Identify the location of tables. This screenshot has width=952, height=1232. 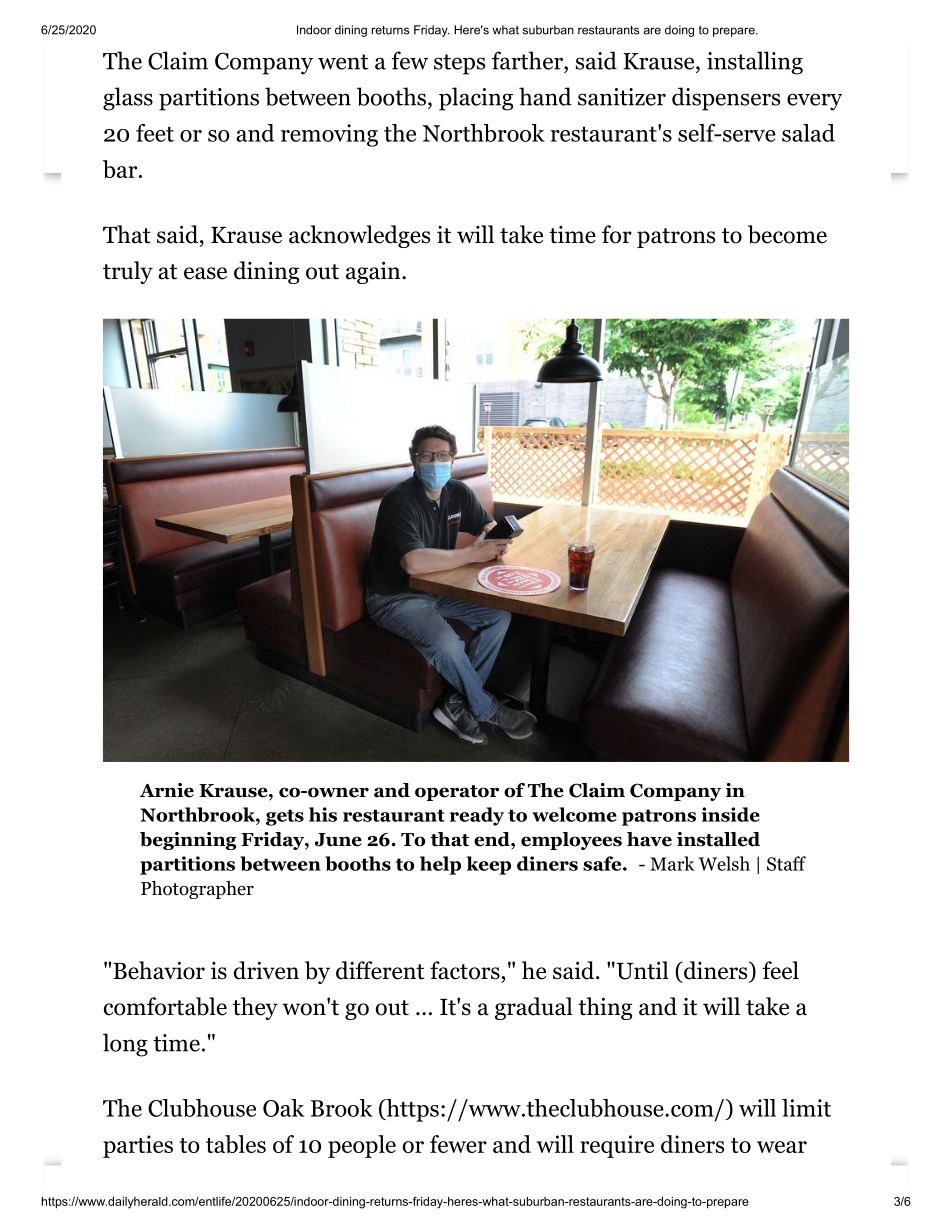
(236, 1144).
